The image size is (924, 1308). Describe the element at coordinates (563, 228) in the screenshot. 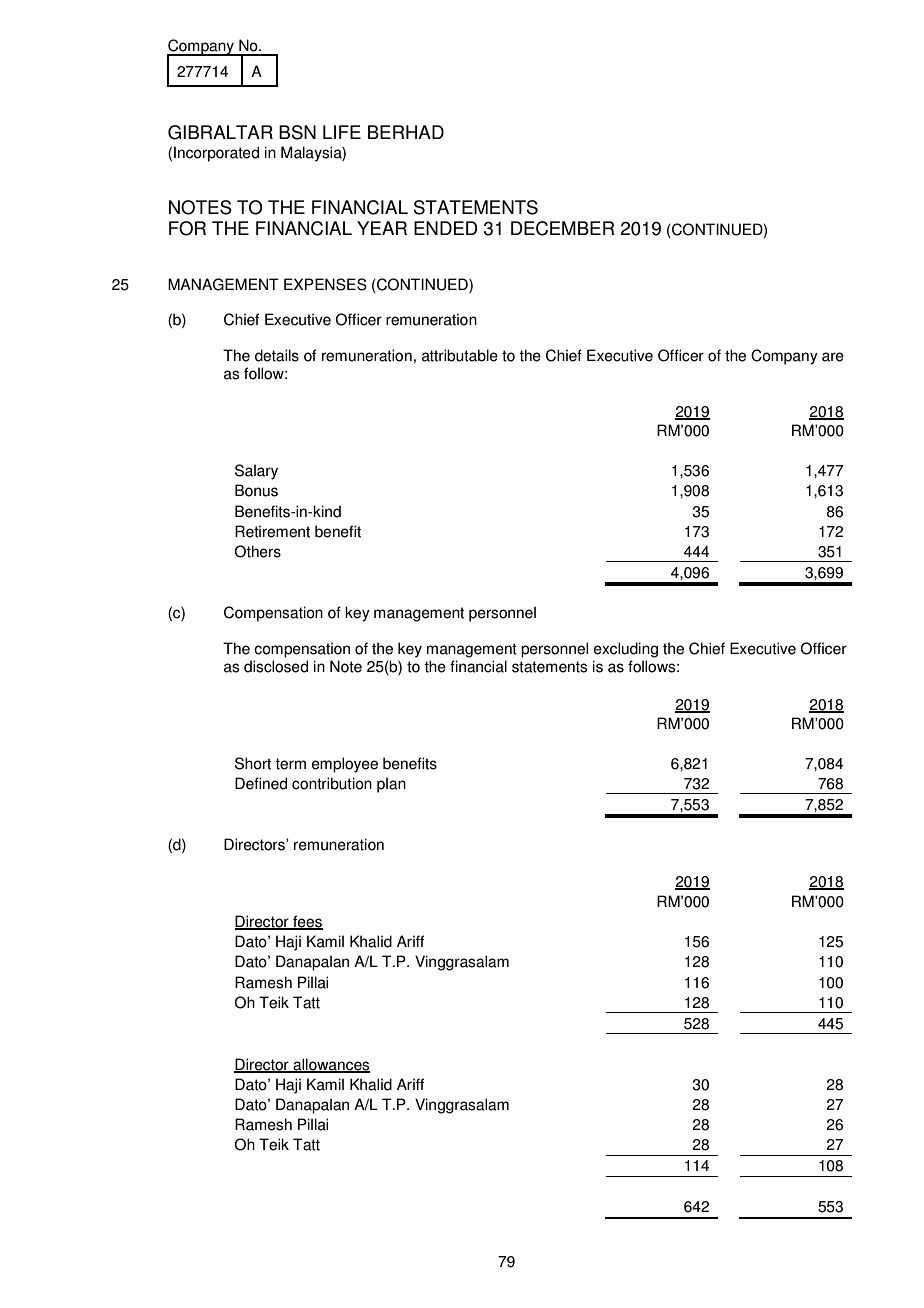

I see `DECEMBER` at that location.
